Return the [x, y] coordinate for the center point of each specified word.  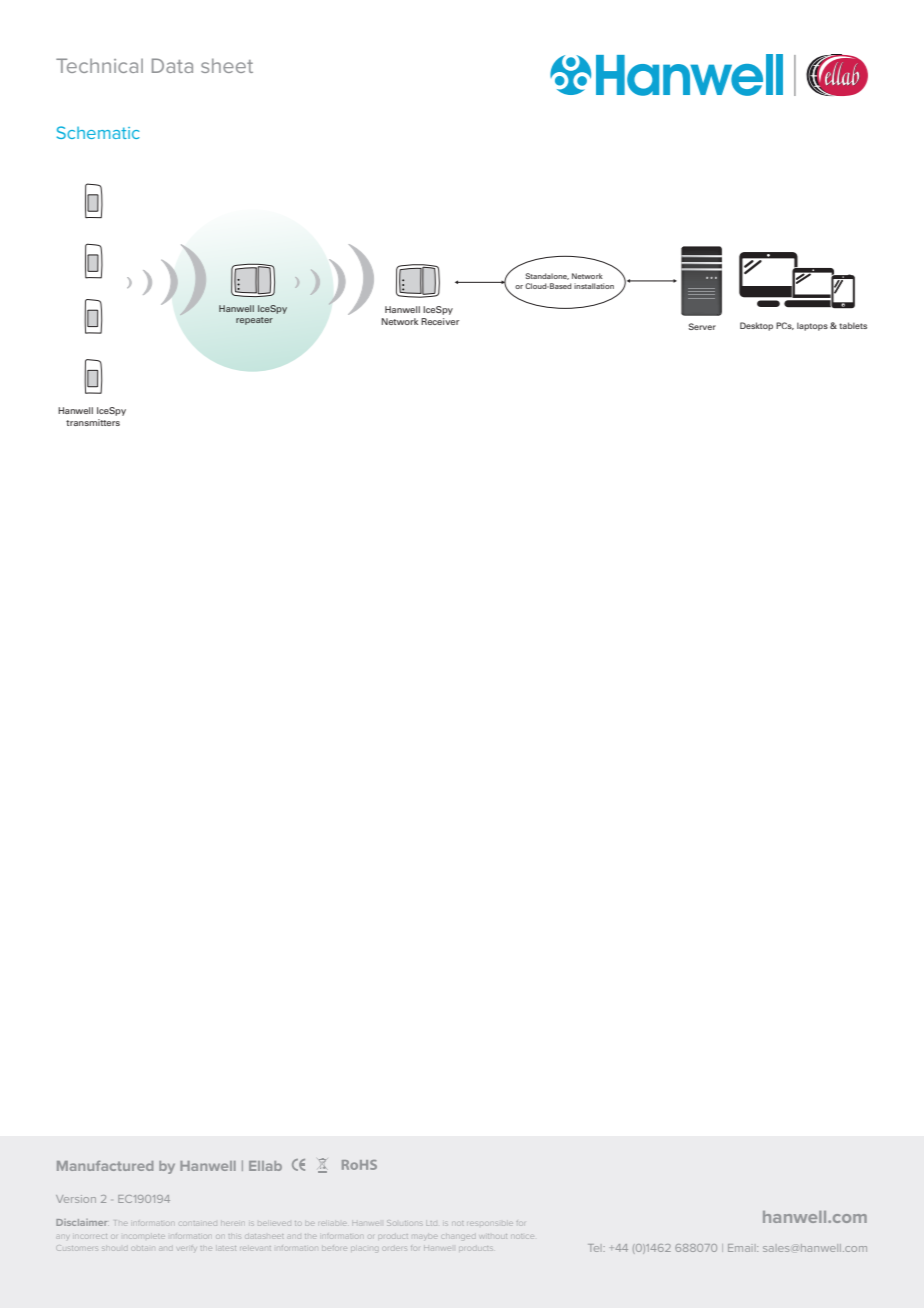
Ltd [432, 1223]
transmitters [93, 422]
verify [187, 1248]
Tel [593, 1248]
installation [594, 286]
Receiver [440, 321]
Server [702, 326]
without [493, 1236]
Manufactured [105, 1166]
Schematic [98, 132]
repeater [254, 321]
